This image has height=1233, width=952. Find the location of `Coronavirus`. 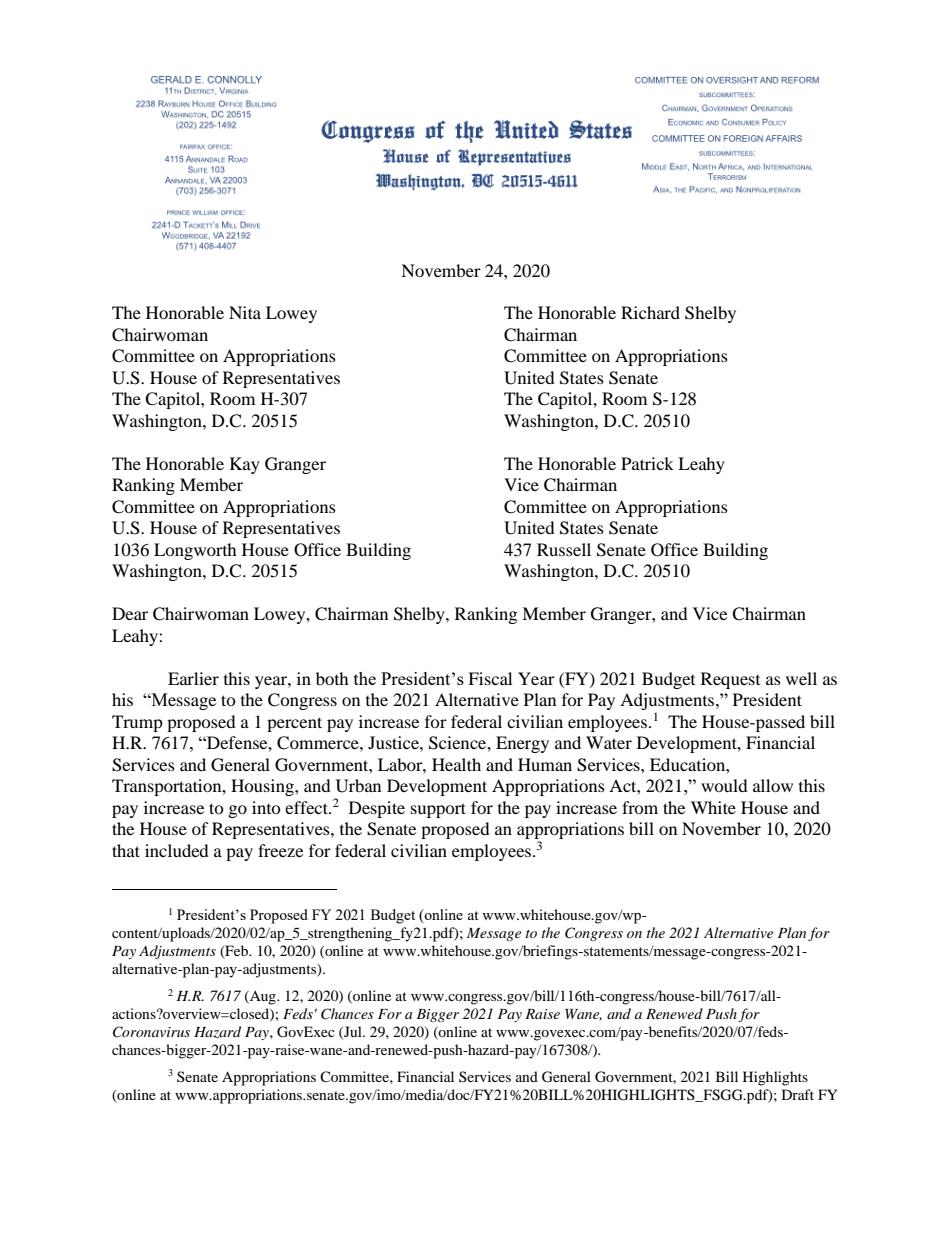

Coronavirus is located at coordinates (151, 1032).
